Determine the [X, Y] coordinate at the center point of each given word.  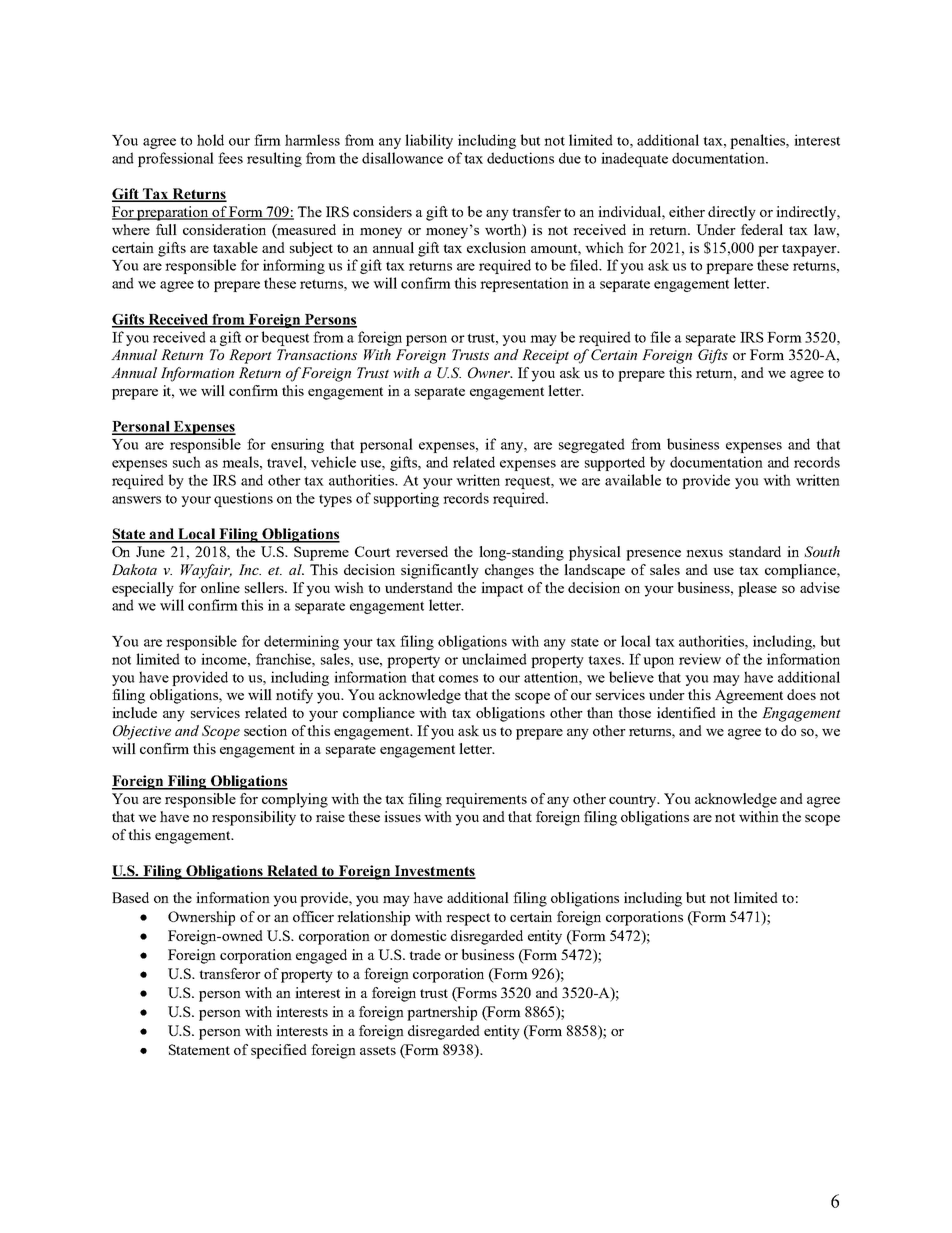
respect [468, 919]
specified [279, 1051]
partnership [442, 1013]
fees [230, 158]
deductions [520, 158]
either [687, 211]
